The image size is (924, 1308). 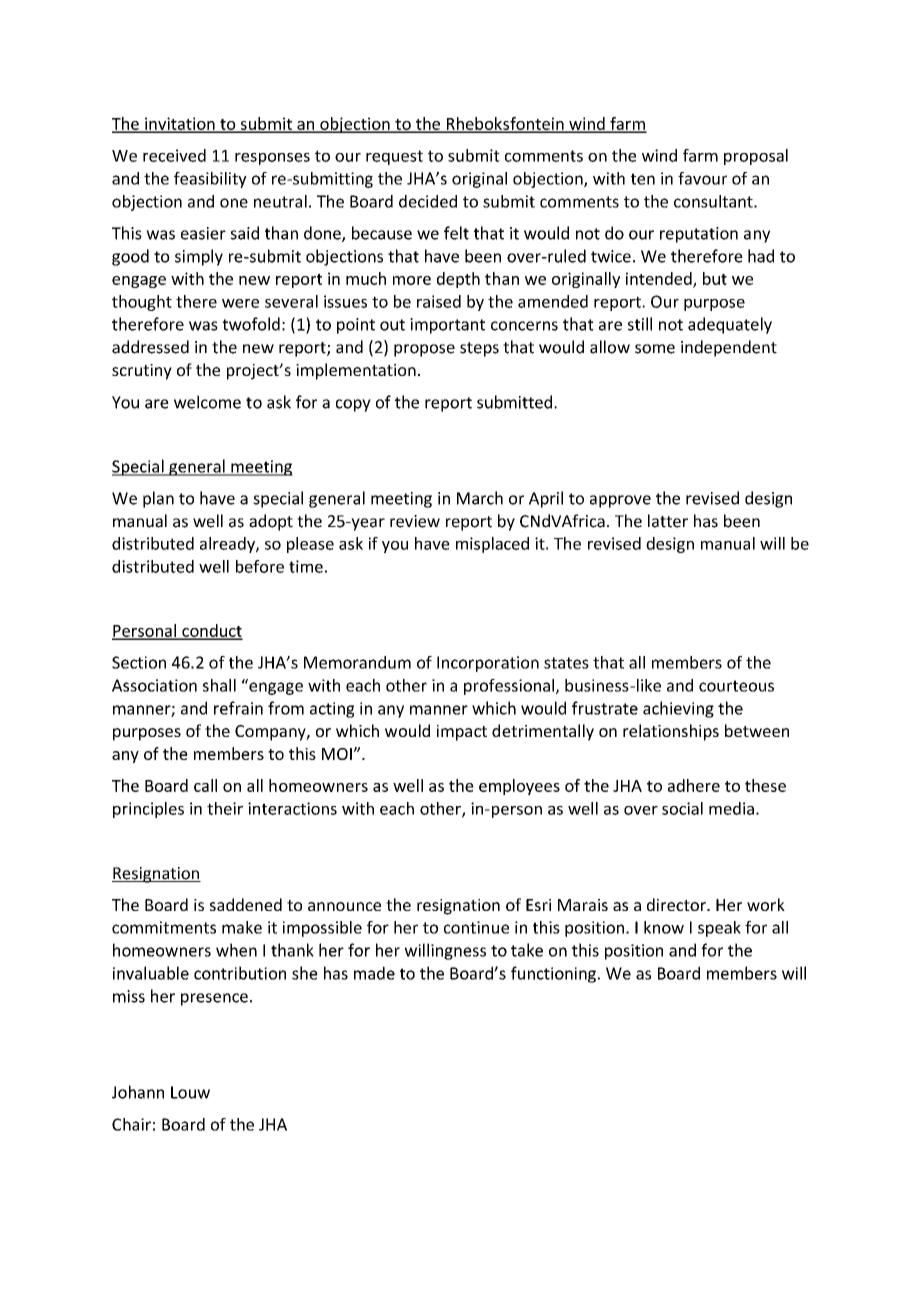 What do you see at coordinates (480, 498) in the image?
I see `March` at bounding box center [480, 498].
